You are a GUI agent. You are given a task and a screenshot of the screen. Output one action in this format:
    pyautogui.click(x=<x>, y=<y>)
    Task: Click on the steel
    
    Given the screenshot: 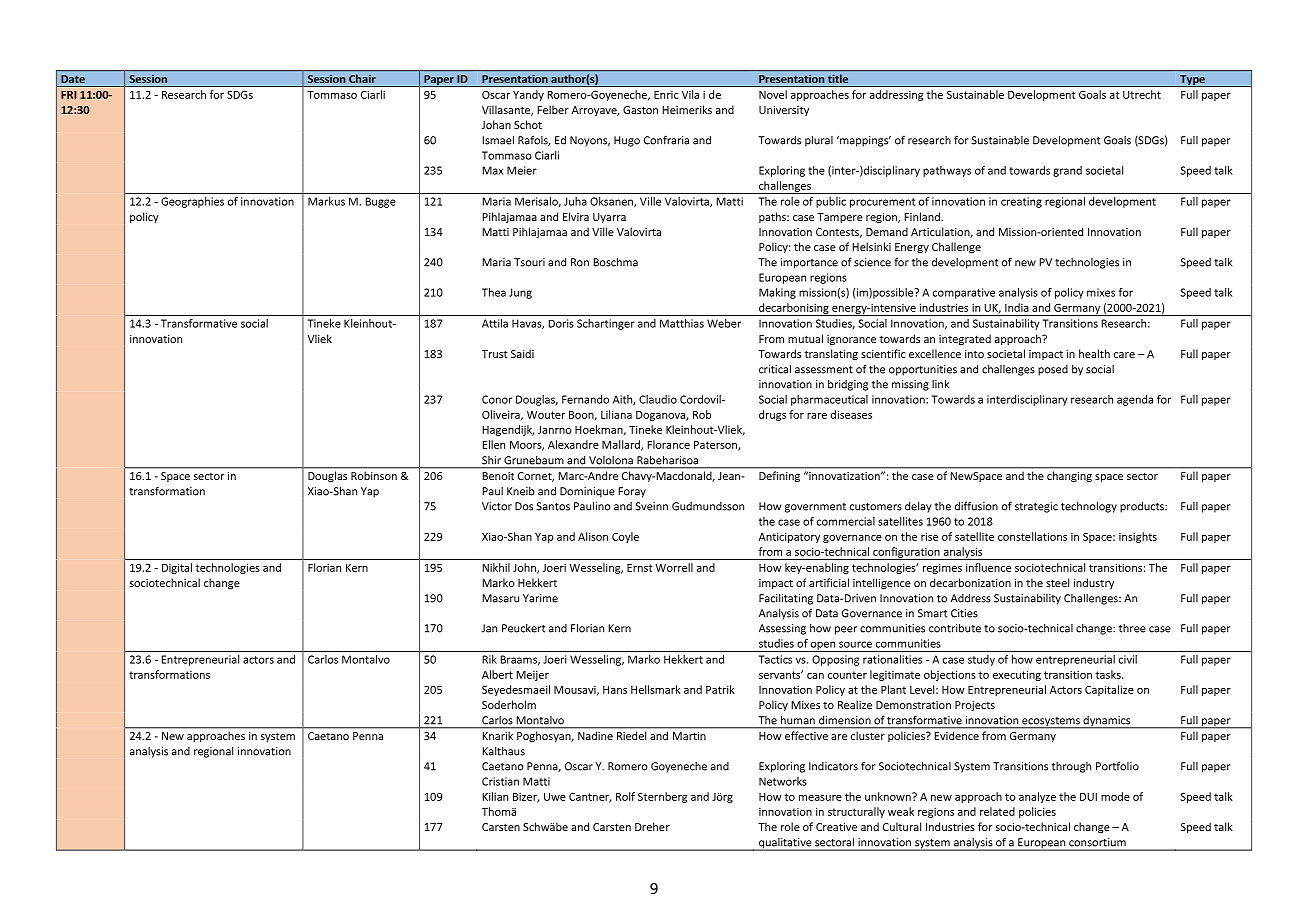 What is the action you would take?
    pyautogui.click(x=1057, y=582)
